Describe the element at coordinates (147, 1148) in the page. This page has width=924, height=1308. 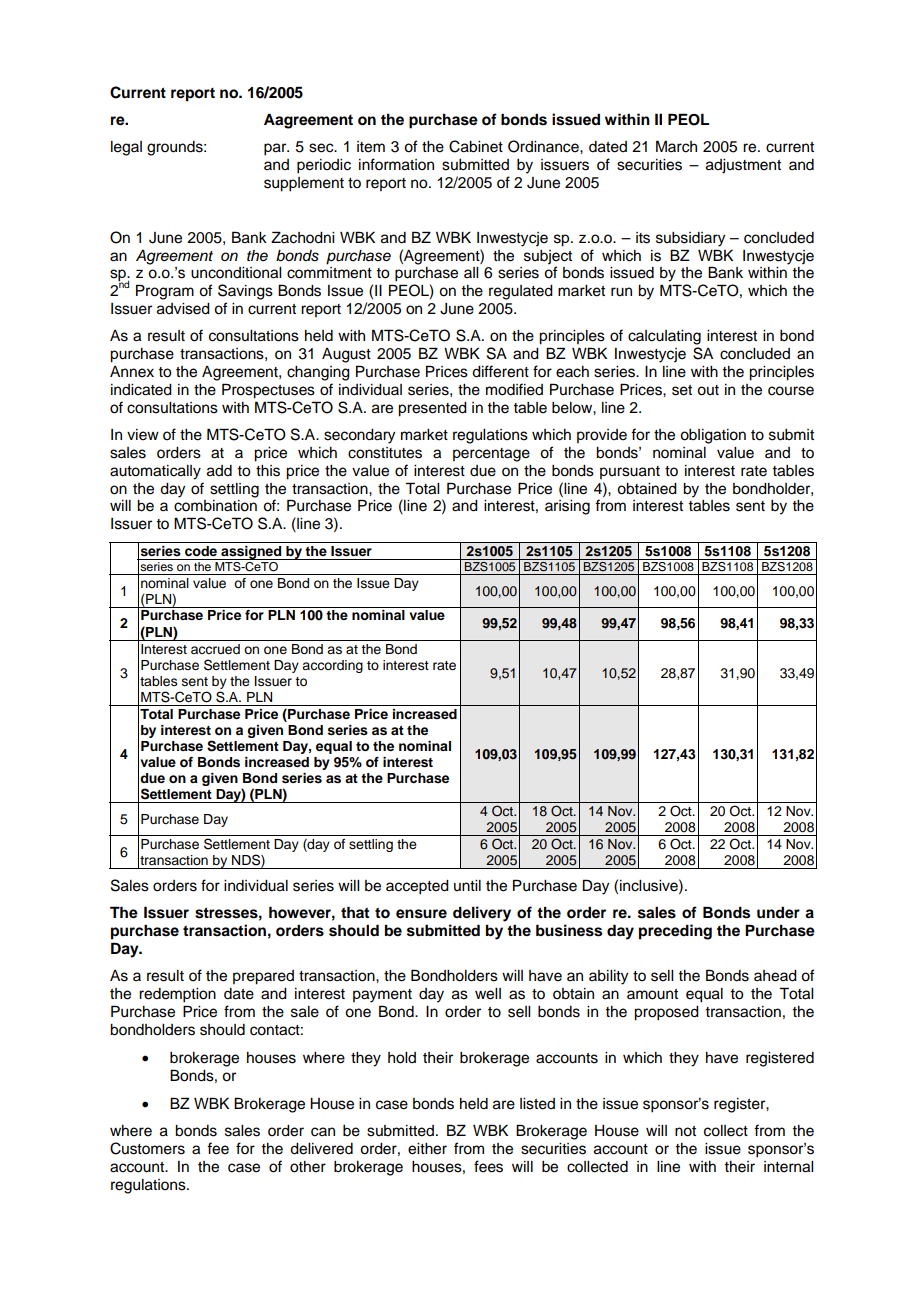
I see `Customers` at that location.
